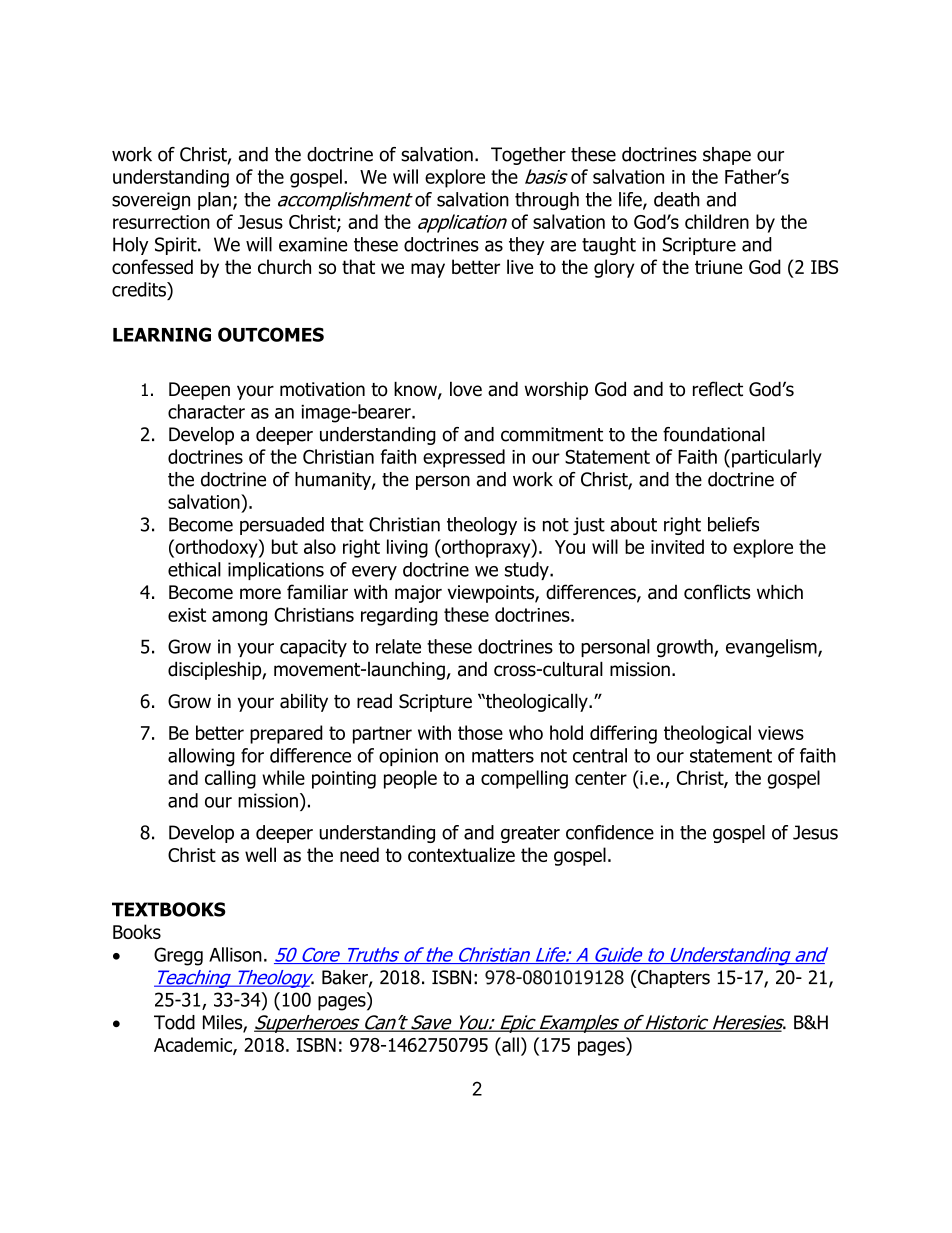 This screenshot has height=1233, width=952. I want to click on study, so click(528, 571).
